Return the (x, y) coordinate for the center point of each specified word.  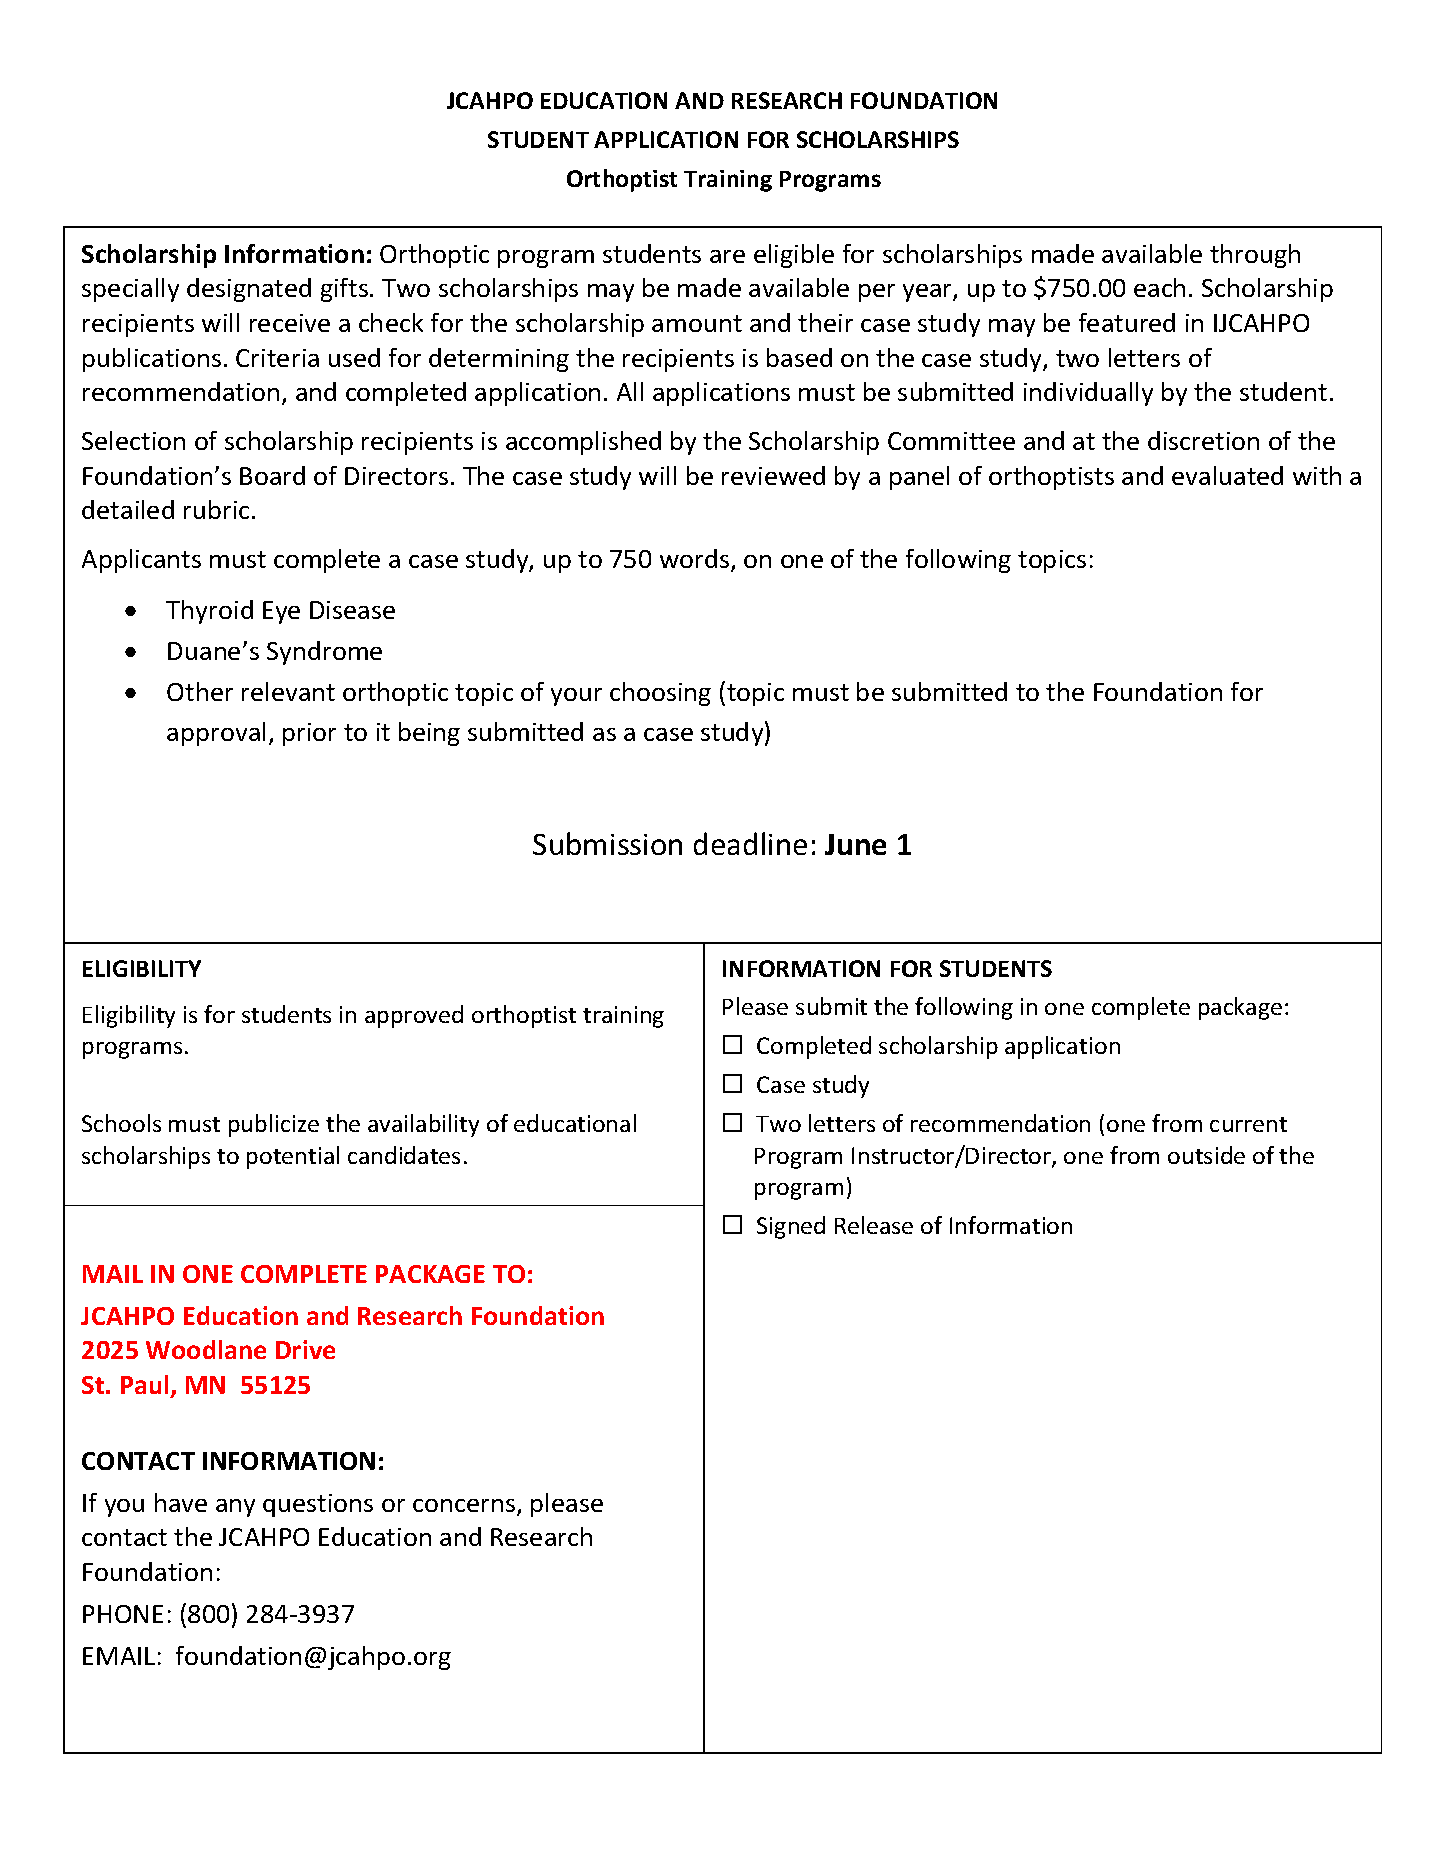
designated (249, 290)
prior (309, 734)
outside (1206, 1155)
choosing (660, 694)
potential (293, 1157)
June (855, 844)
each (1159, 287)
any (235, 1508)
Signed (791, 1227)
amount (697, 323)
